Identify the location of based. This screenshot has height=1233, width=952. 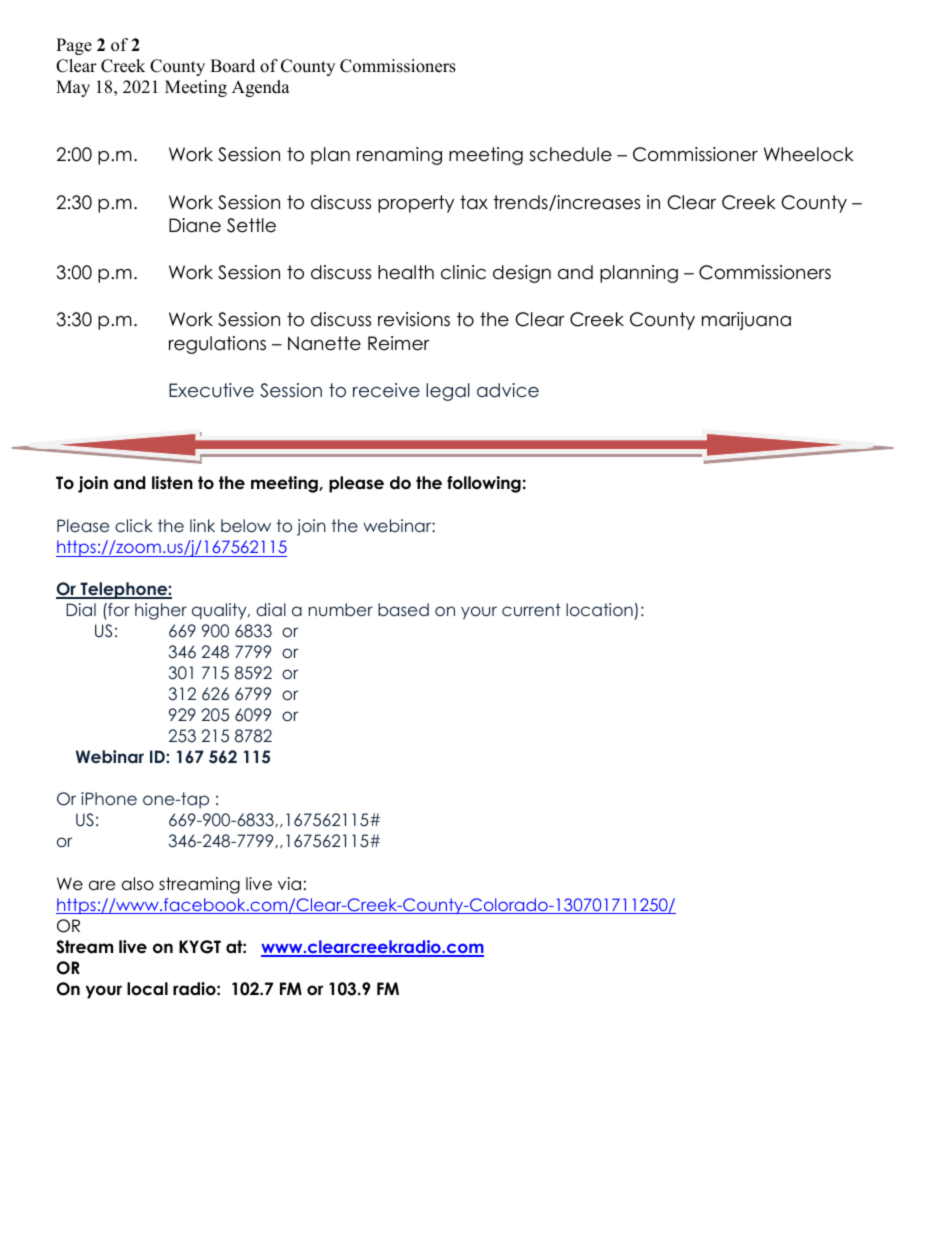
(403, 609).
